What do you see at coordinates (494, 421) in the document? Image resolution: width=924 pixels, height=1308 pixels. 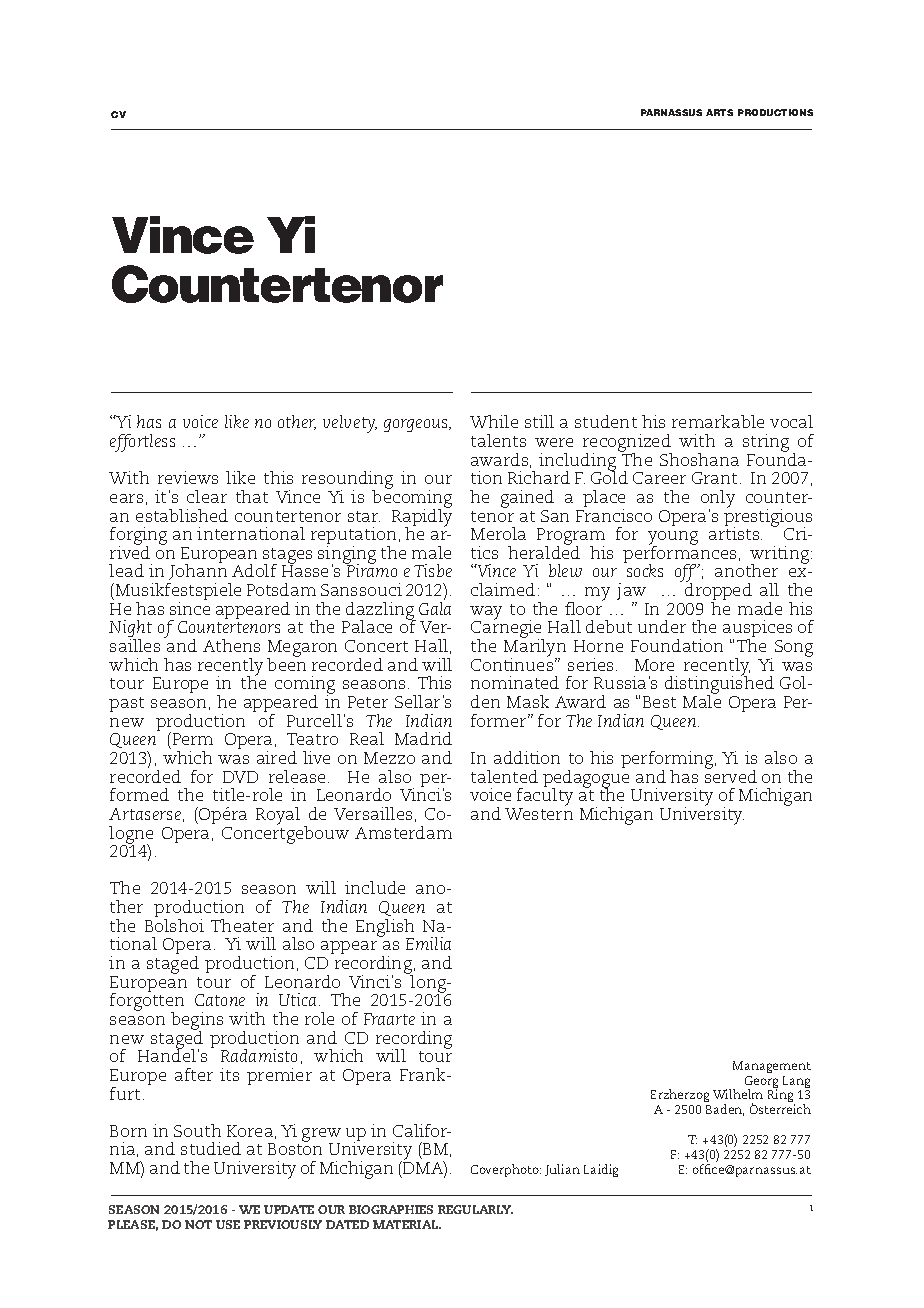 I see `While` at bounding box center [494, 421].
